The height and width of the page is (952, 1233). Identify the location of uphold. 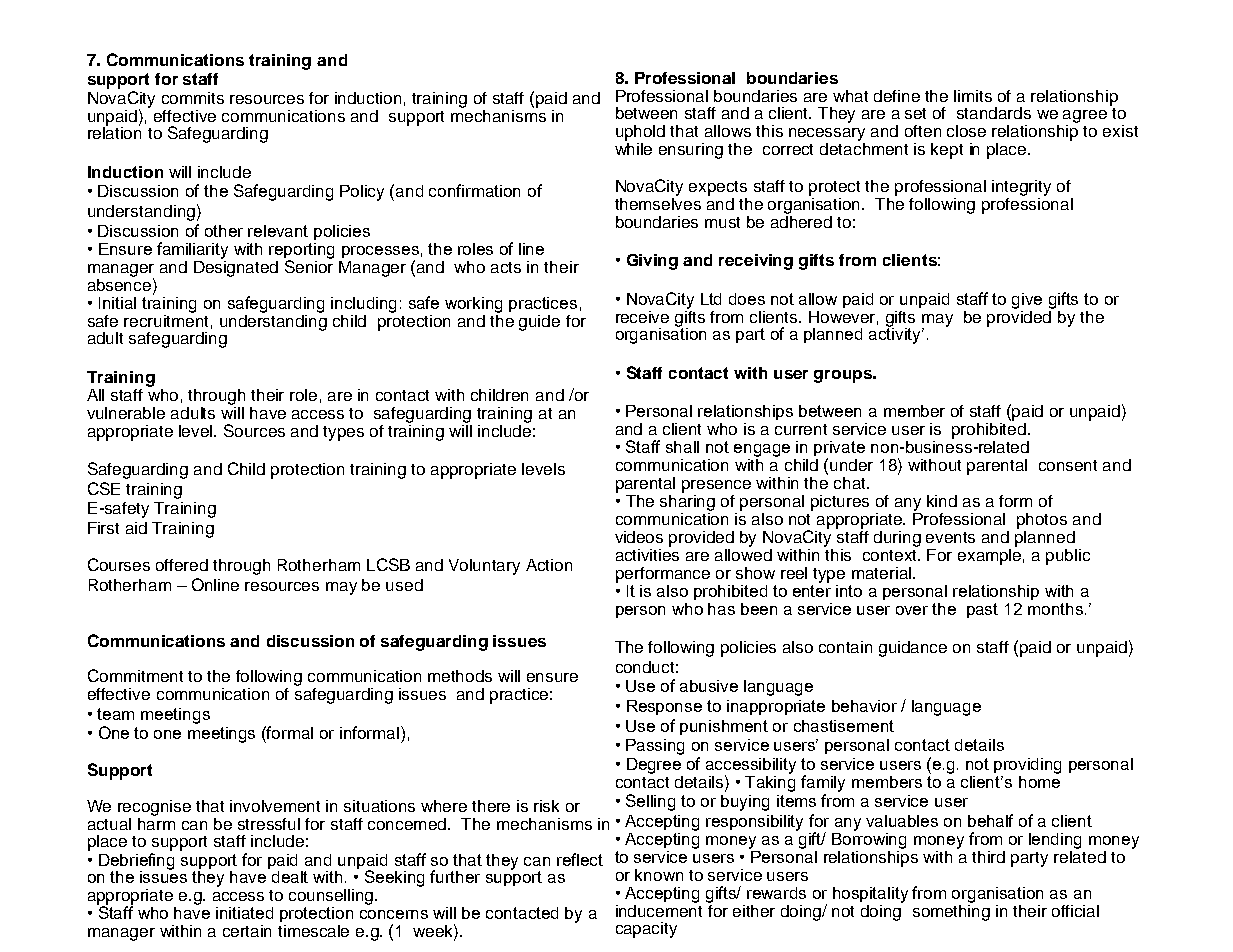
(640, 133).
